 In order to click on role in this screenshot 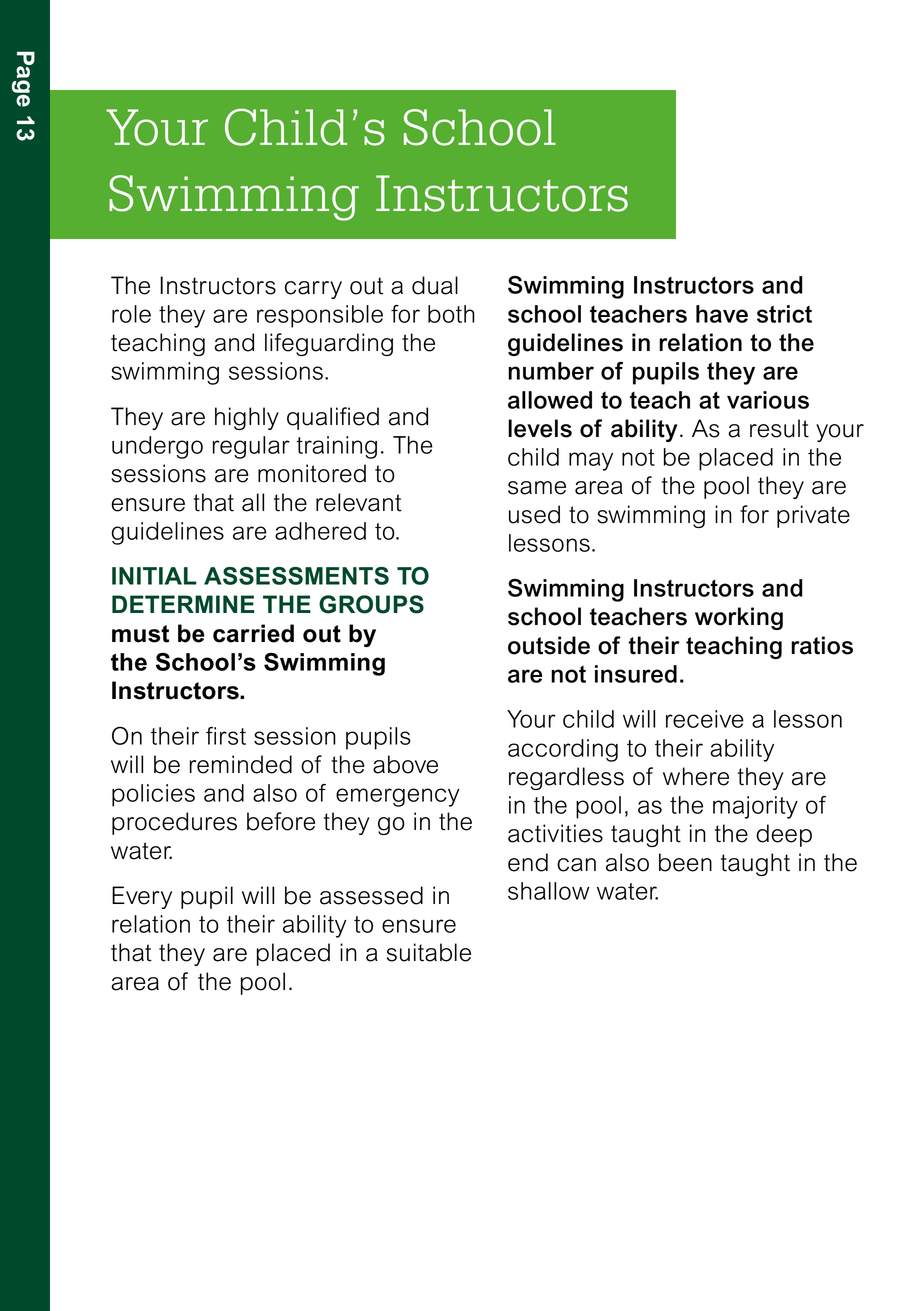, I will do `click(131, 314)`.
